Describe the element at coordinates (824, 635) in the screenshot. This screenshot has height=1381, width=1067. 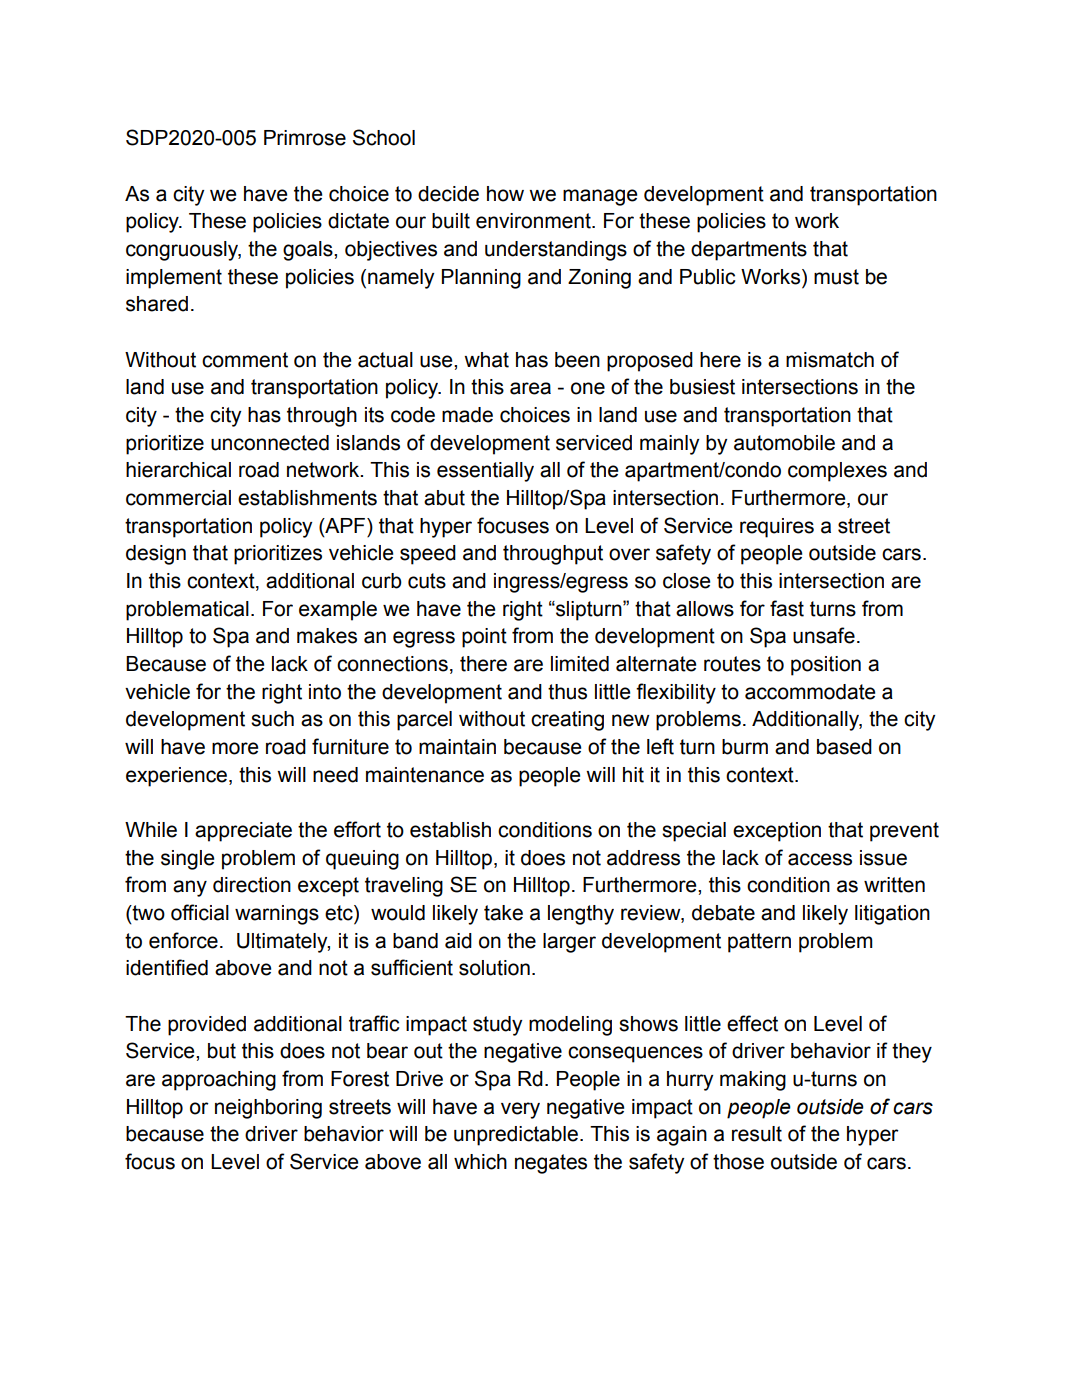
I see `unsafe` at that location.
